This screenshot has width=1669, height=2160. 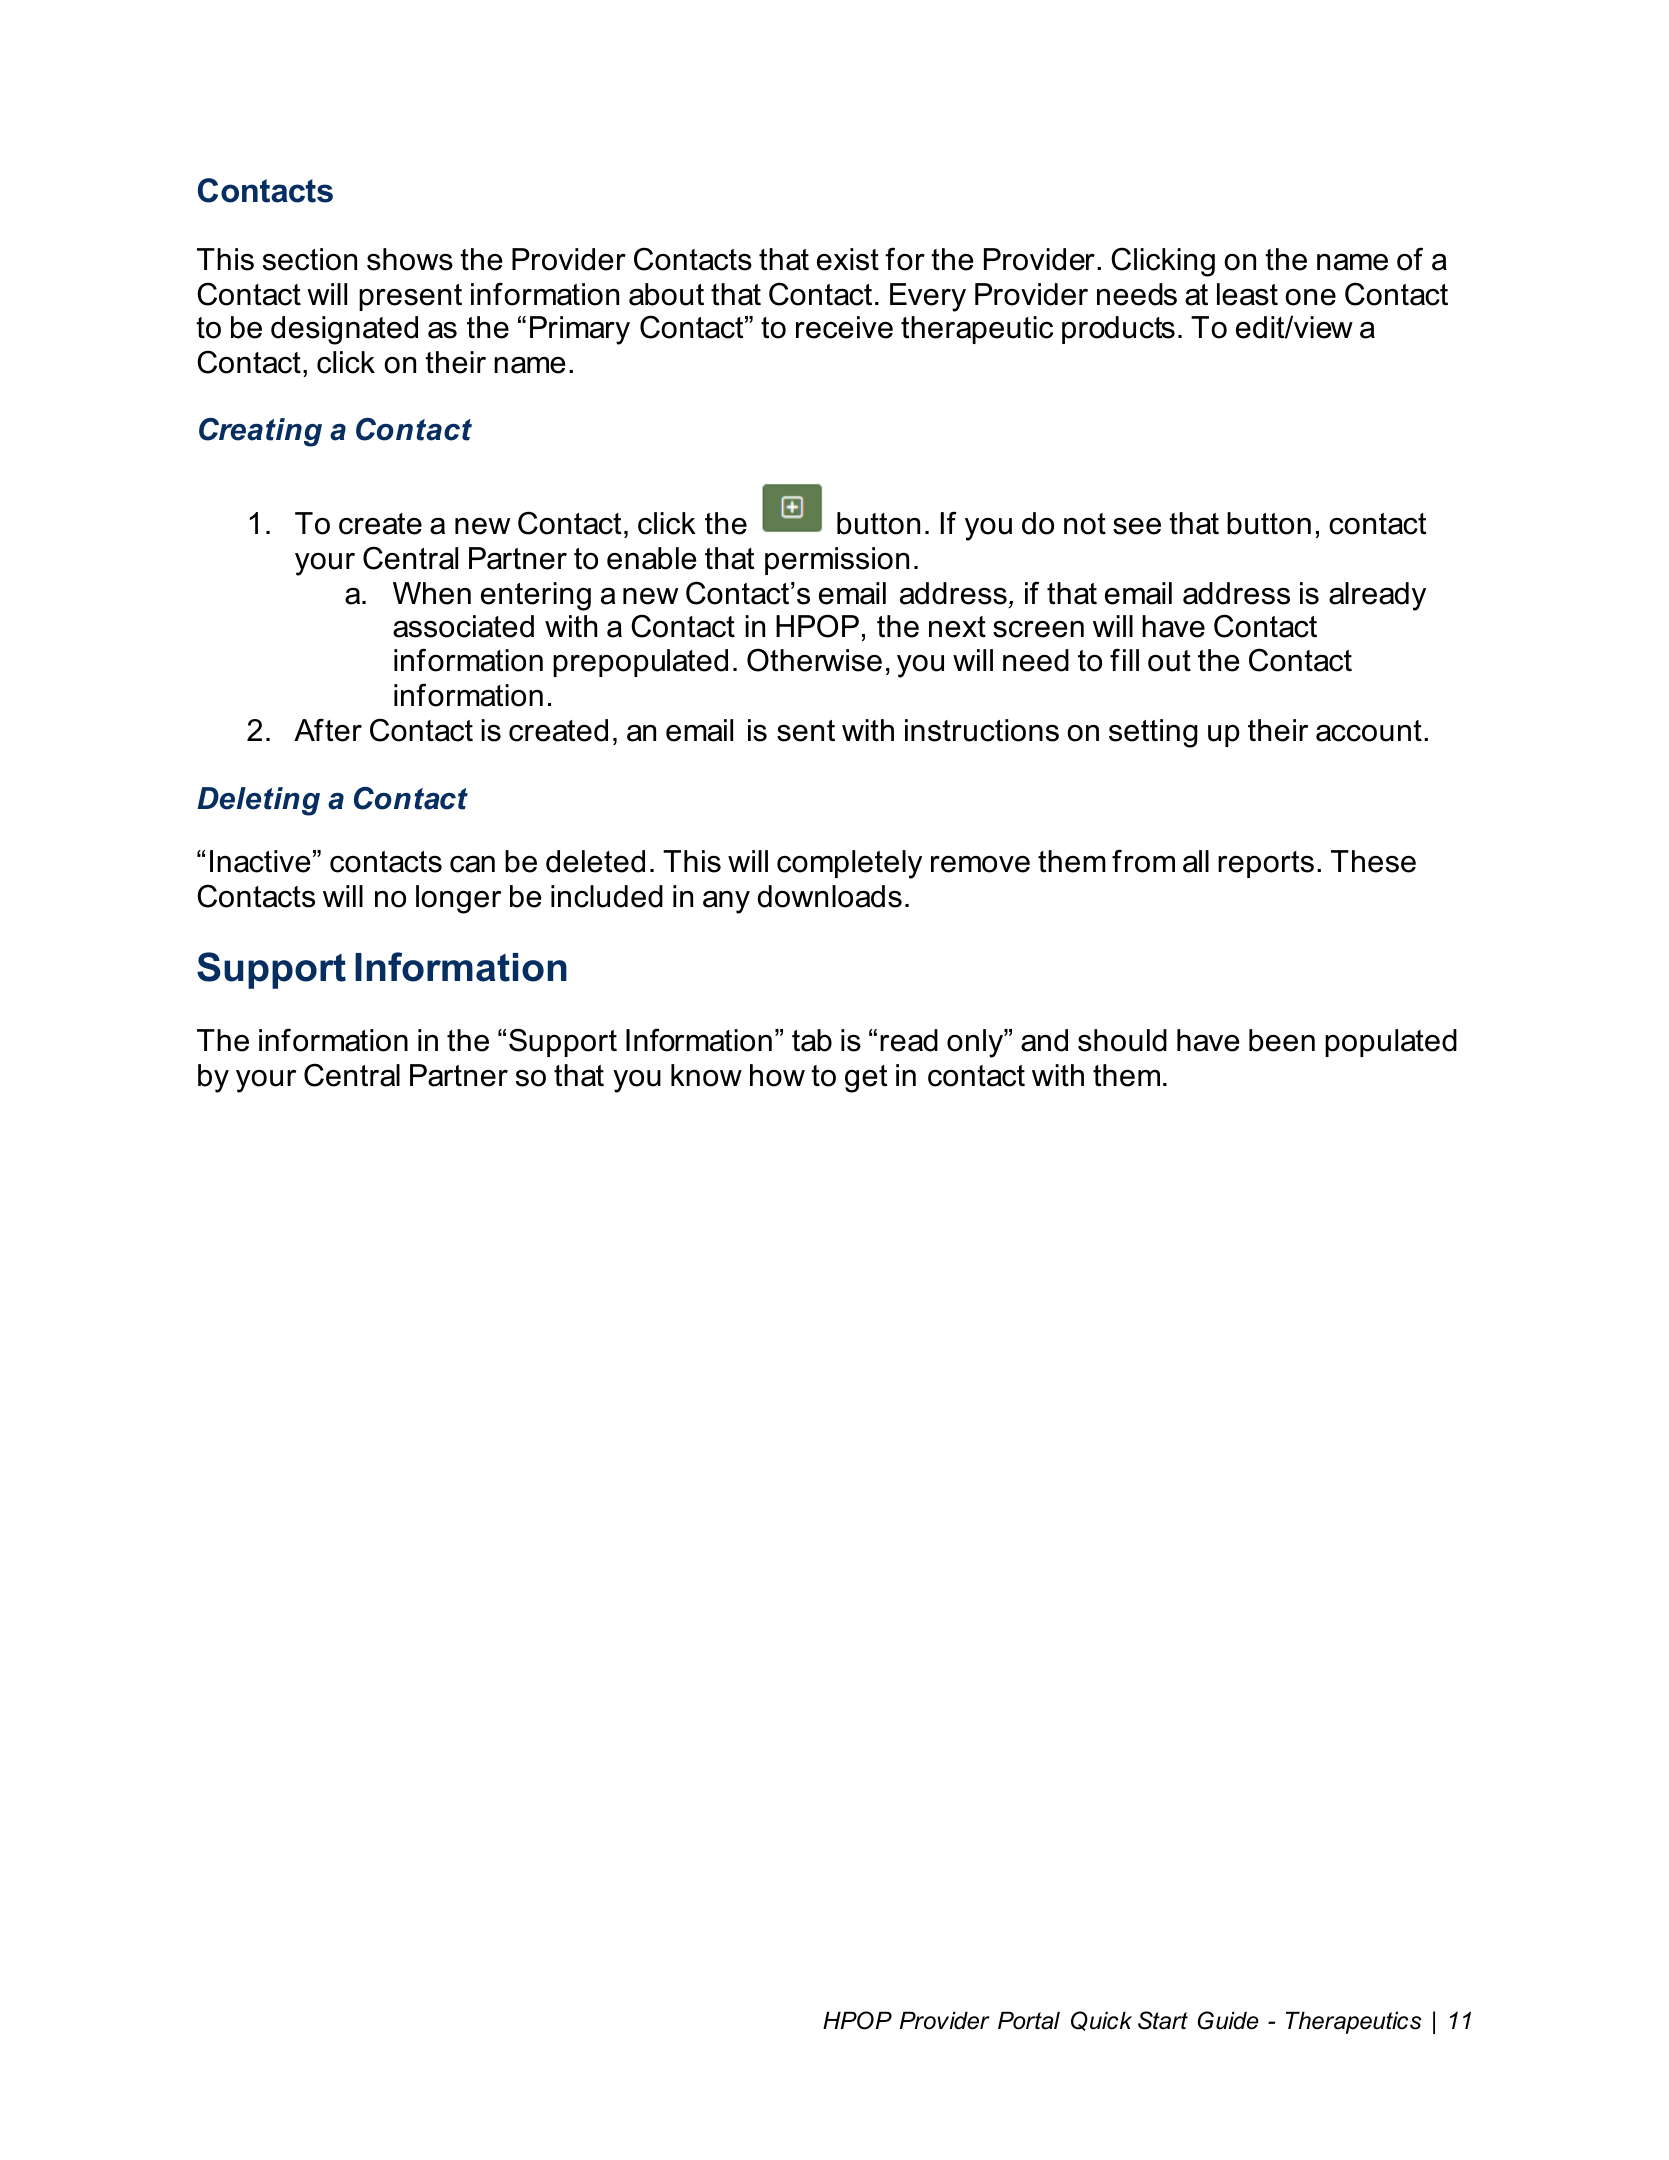 What do you see at coordinates (844, 327) in the screenshot?
I see `receive` at bounding box center [844, 327].
